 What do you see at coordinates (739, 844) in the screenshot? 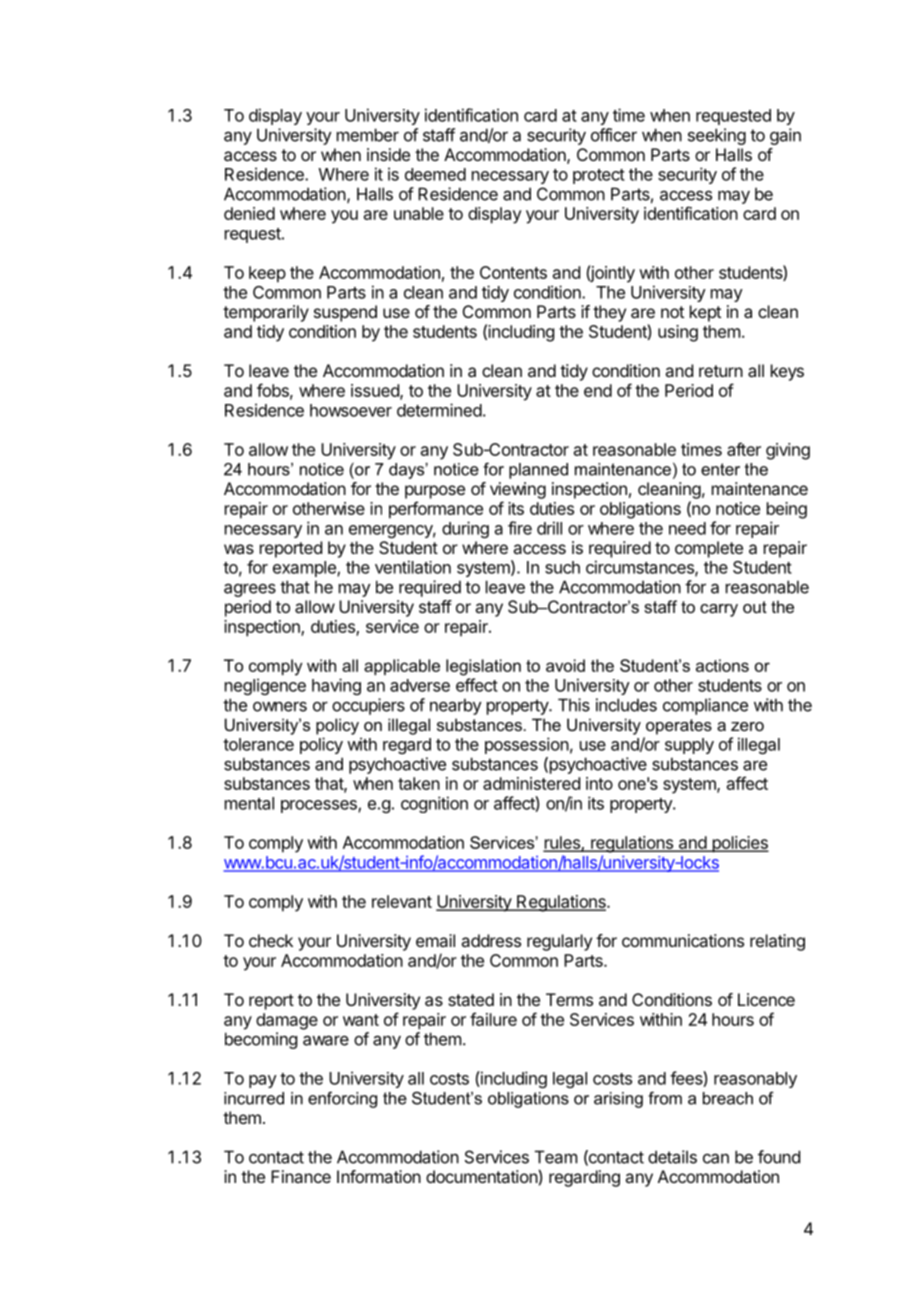
I see `policies` at bounding box center [739, 844].
